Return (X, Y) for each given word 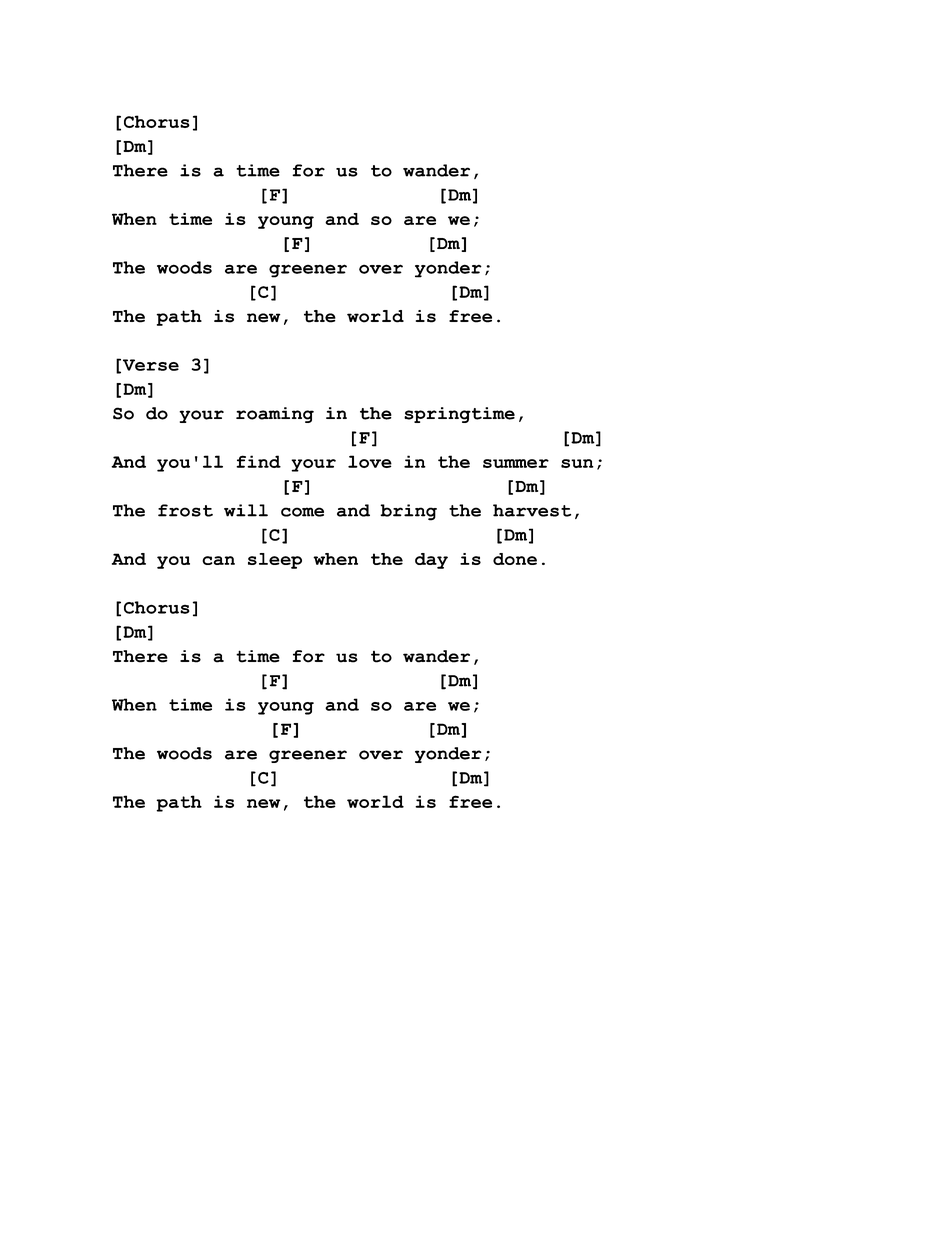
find (258, 461)
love (370, 461)
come (302, 512)
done (515, 559)
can (218, 560)
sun (577, 463)
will (246, 510)
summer (516, 463)
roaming (275, 415)
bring (408, 512)
